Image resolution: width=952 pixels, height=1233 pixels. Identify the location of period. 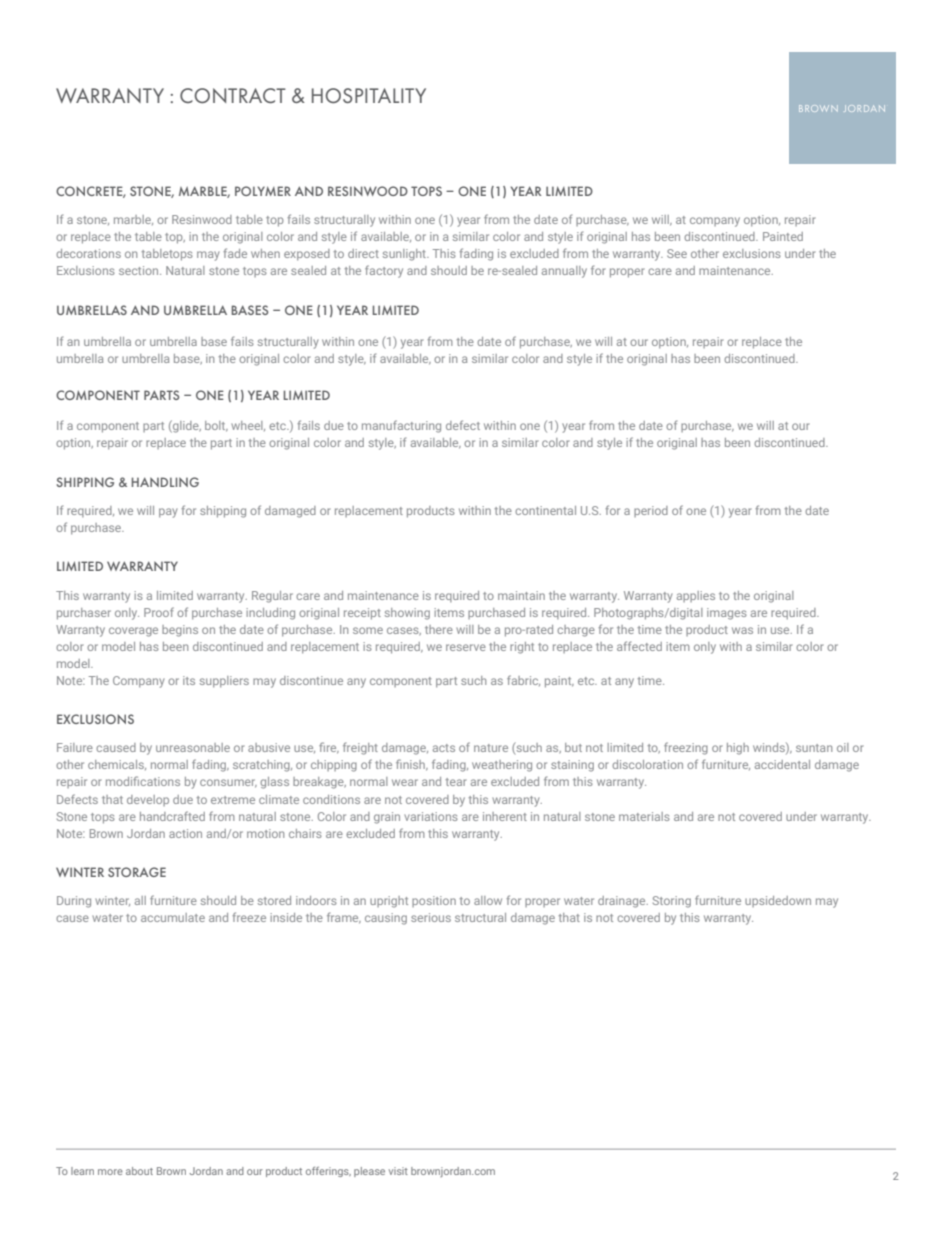
(651, 511).
